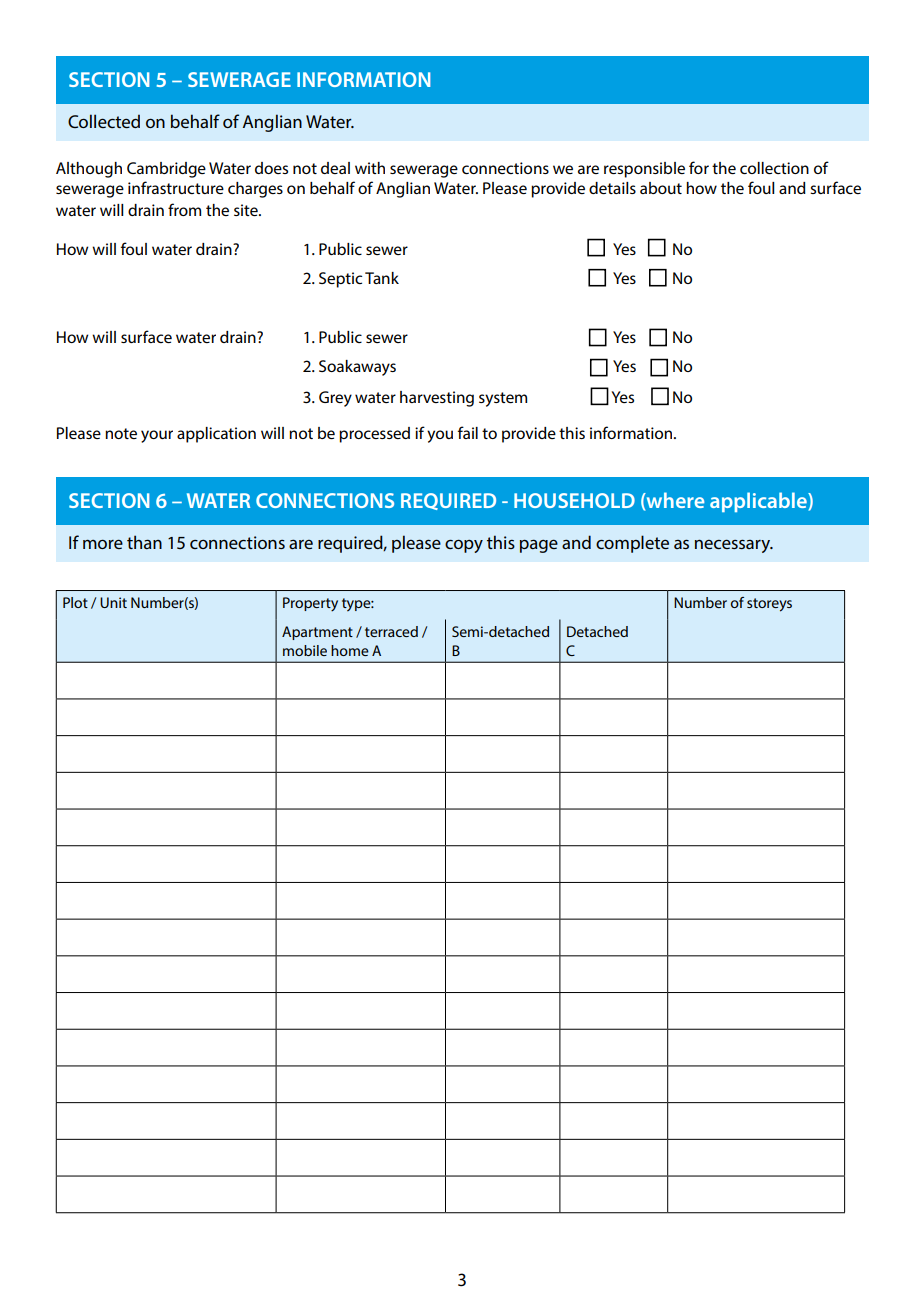 This page has width=924, height=1308. What do you see at coordinates (437, 399) in the page?
I see `harvesting` at bounding box center [437, 399].
